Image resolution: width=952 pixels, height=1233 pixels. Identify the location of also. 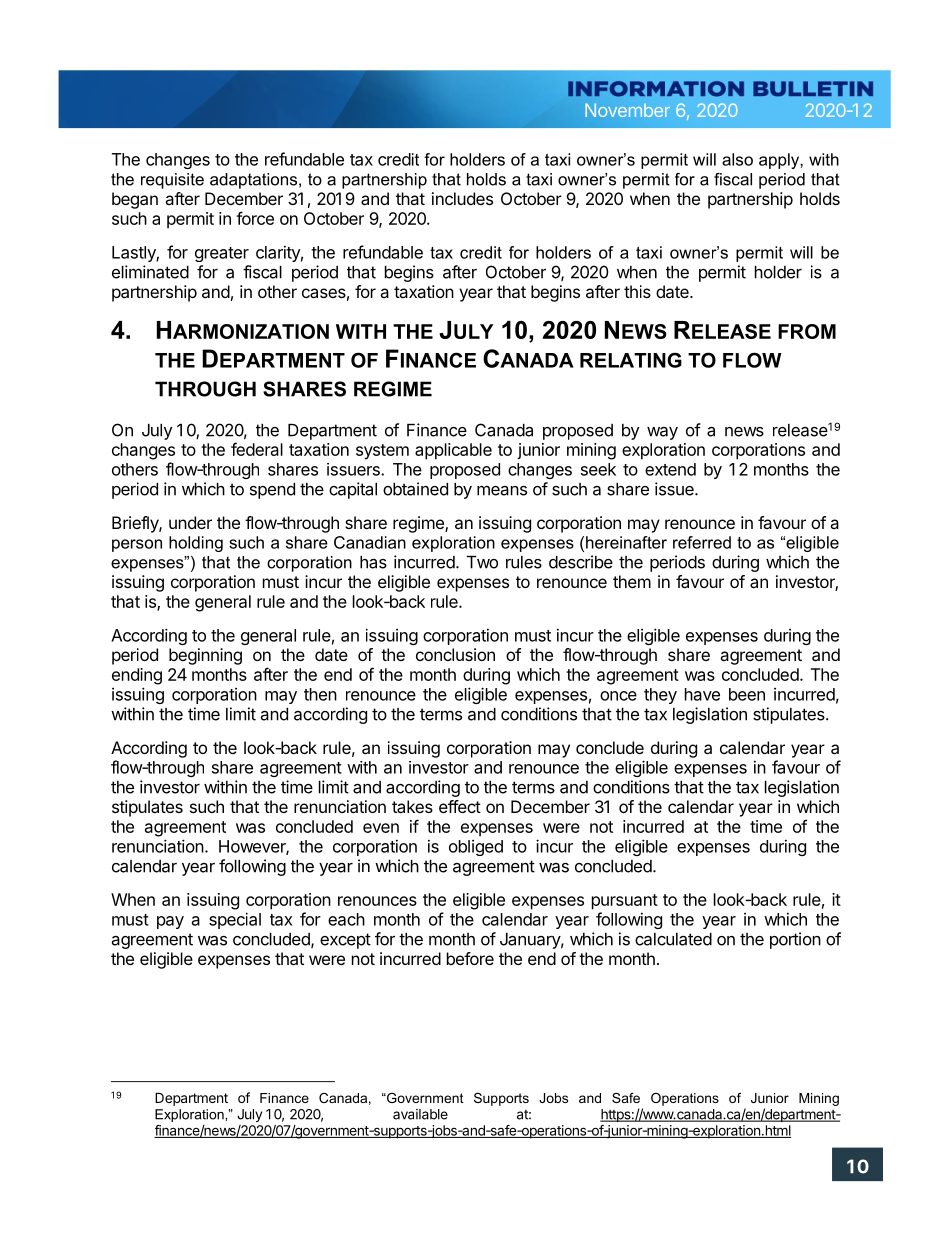
(737, 159).
